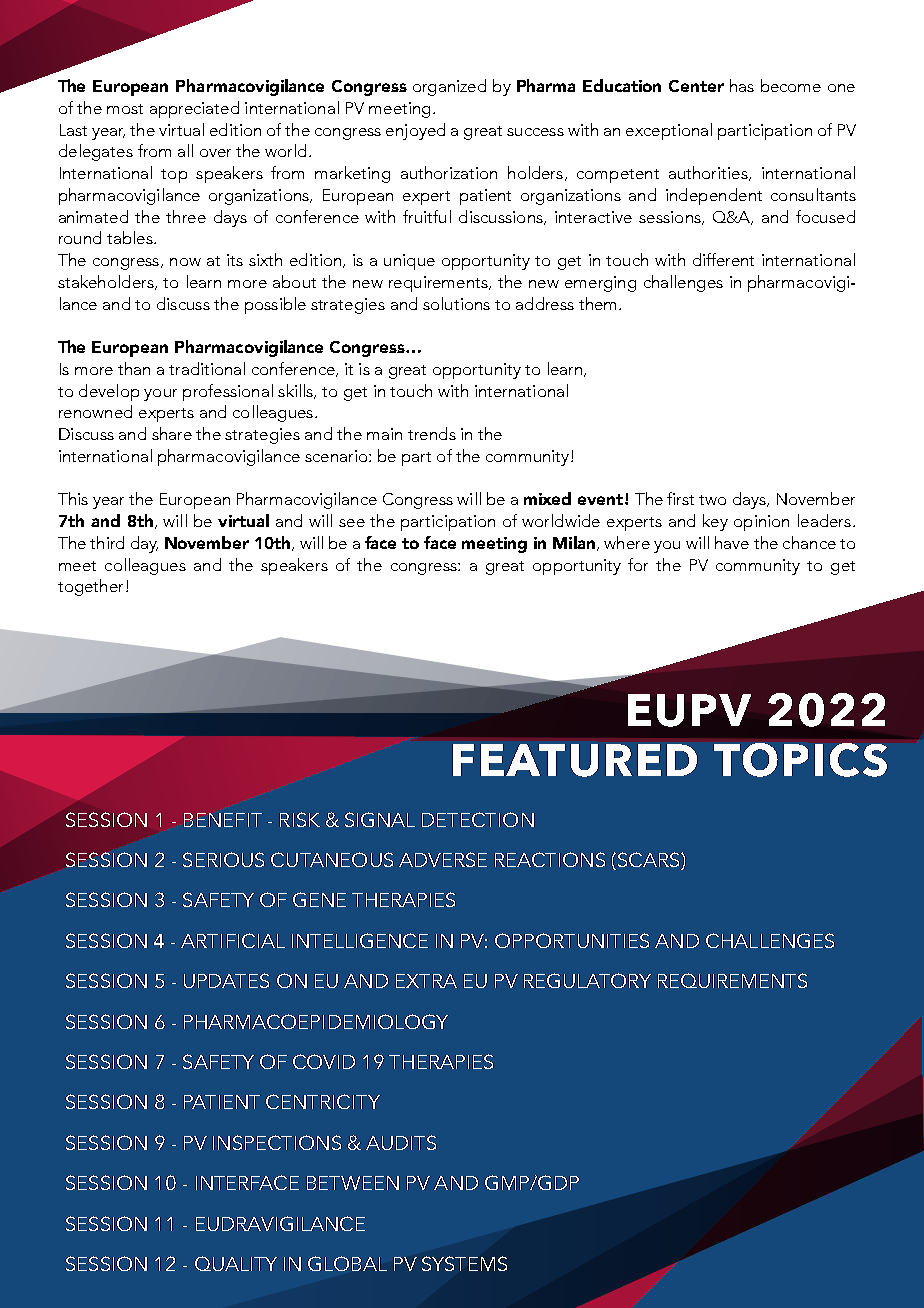  Describe the element at coordinates (432, 433) in the image. I see `trends` at that location.
